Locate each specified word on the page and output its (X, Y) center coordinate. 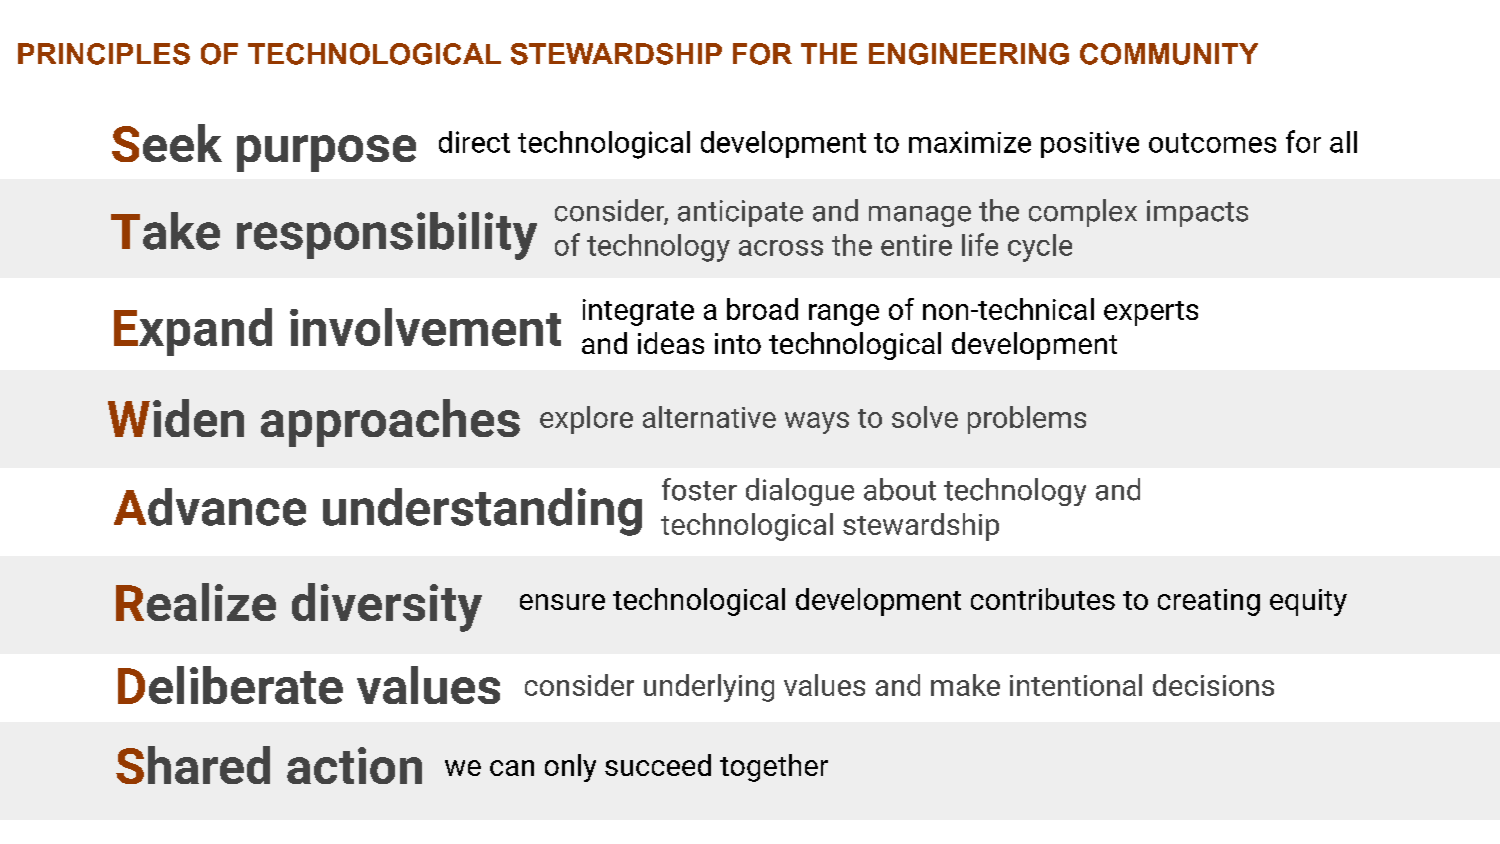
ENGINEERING (969, 54)
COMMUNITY (1169, 54)
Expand (193, 332)
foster (699, 489)
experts (1151, 313)
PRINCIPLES (104, 54)
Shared (193, 765)
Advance (210, 507)
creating (1209, 602)
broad (762, 309)
